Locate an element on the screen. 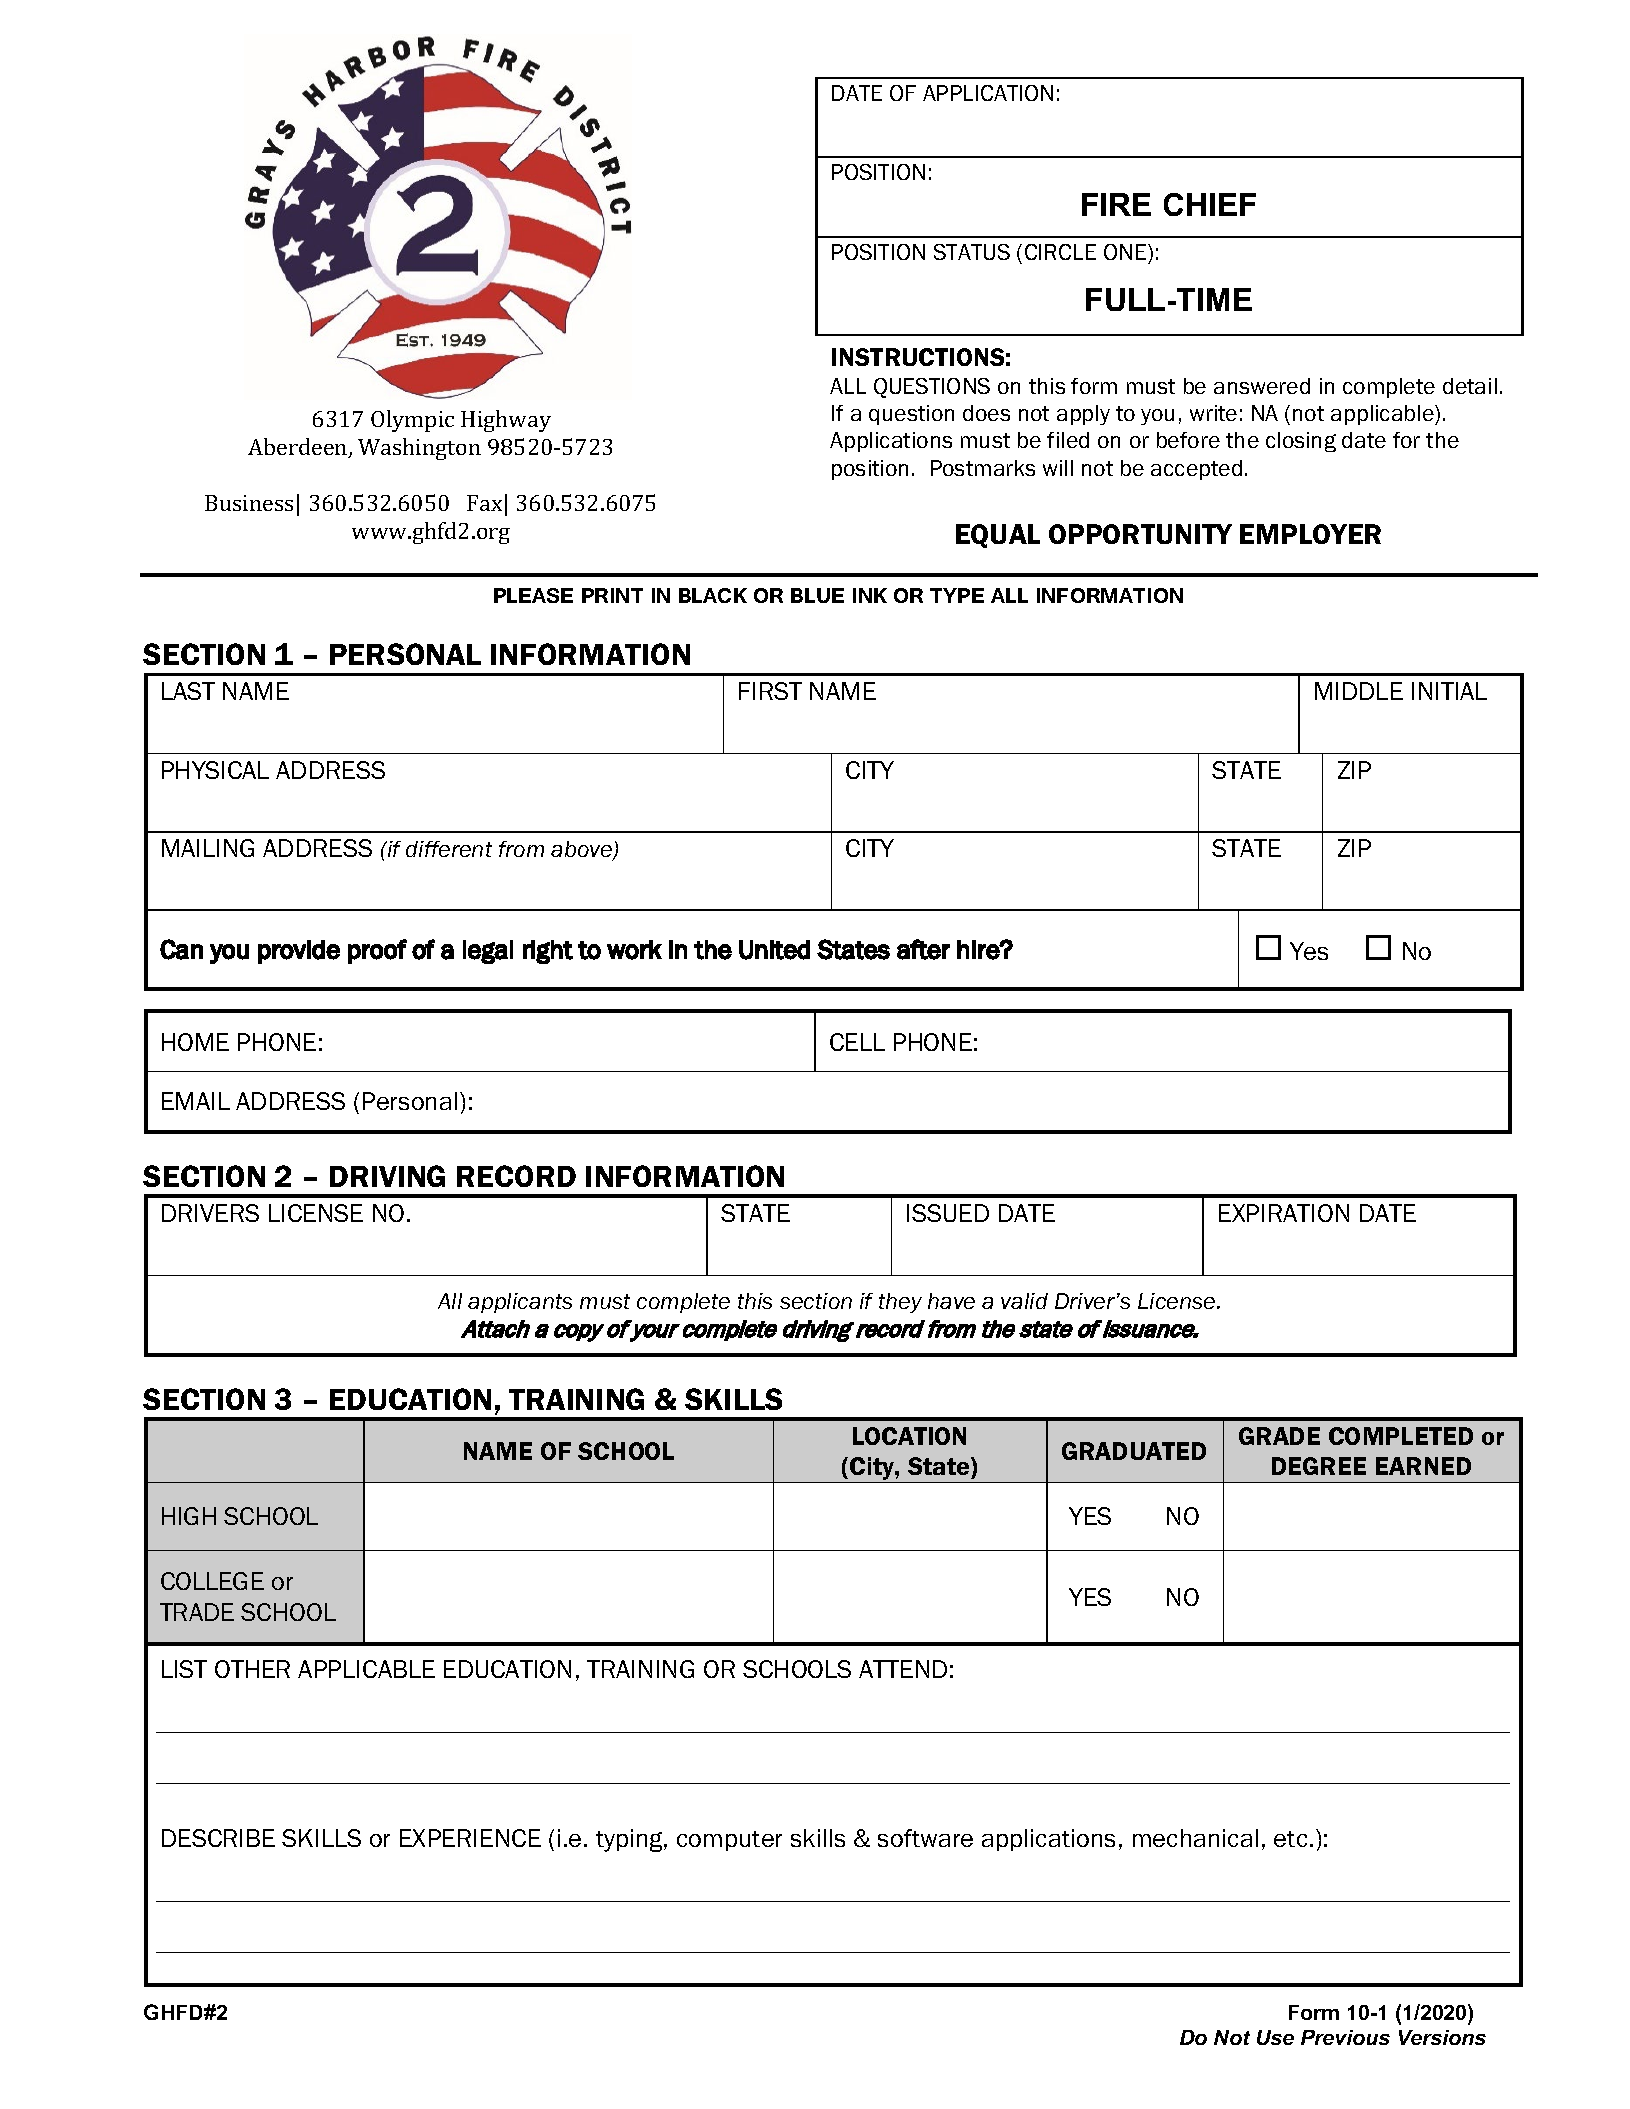 This screenshot has height=2109, width=1630. they is located at coordinates (900, 1303).
